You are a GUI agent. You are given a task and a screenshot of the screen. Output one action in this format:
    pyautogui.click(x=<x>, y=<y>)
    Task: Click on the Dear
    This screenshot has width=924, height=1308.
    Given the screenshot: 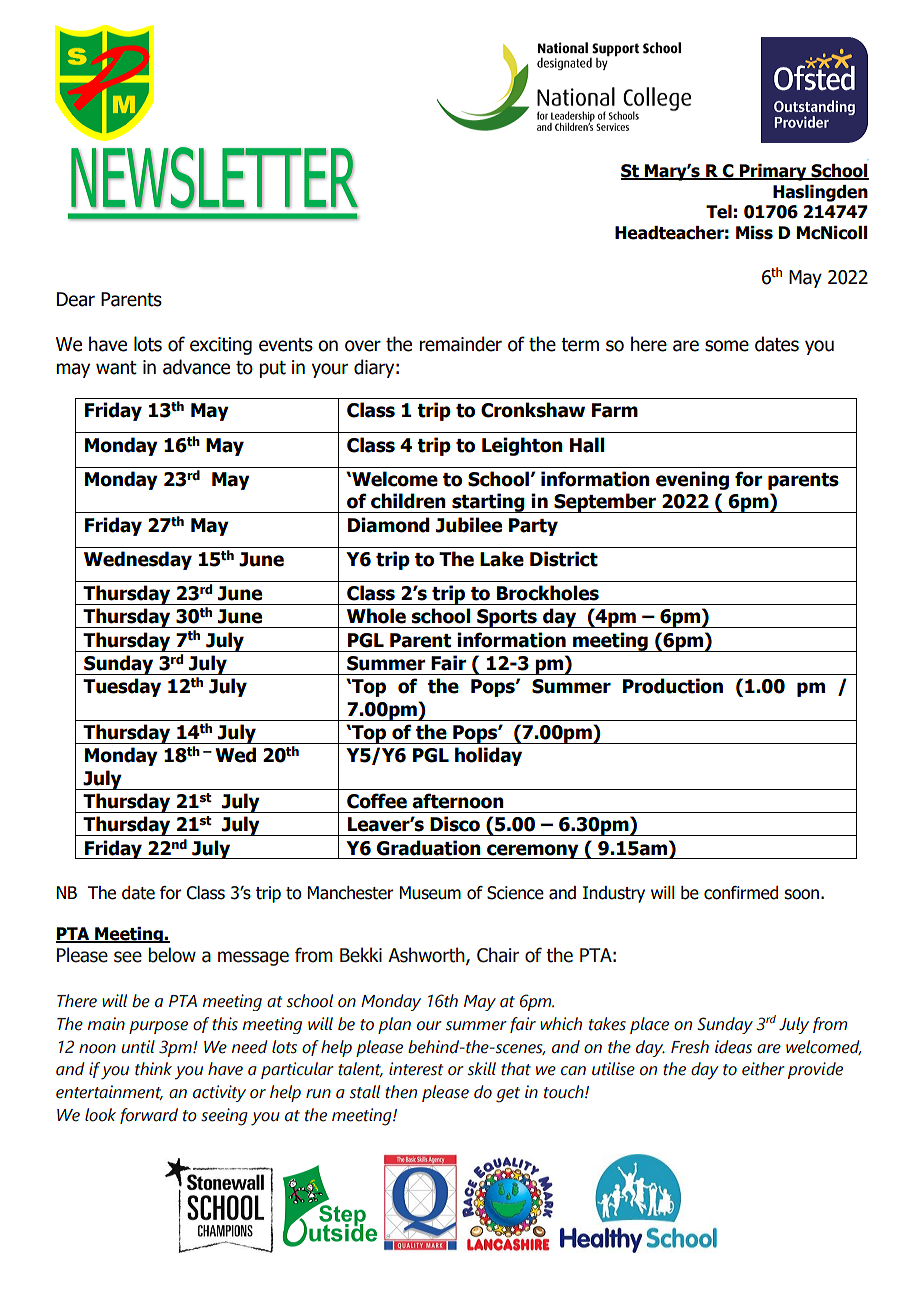 What is the action you would take?
    pyautogui.click(x=76, y=299)
